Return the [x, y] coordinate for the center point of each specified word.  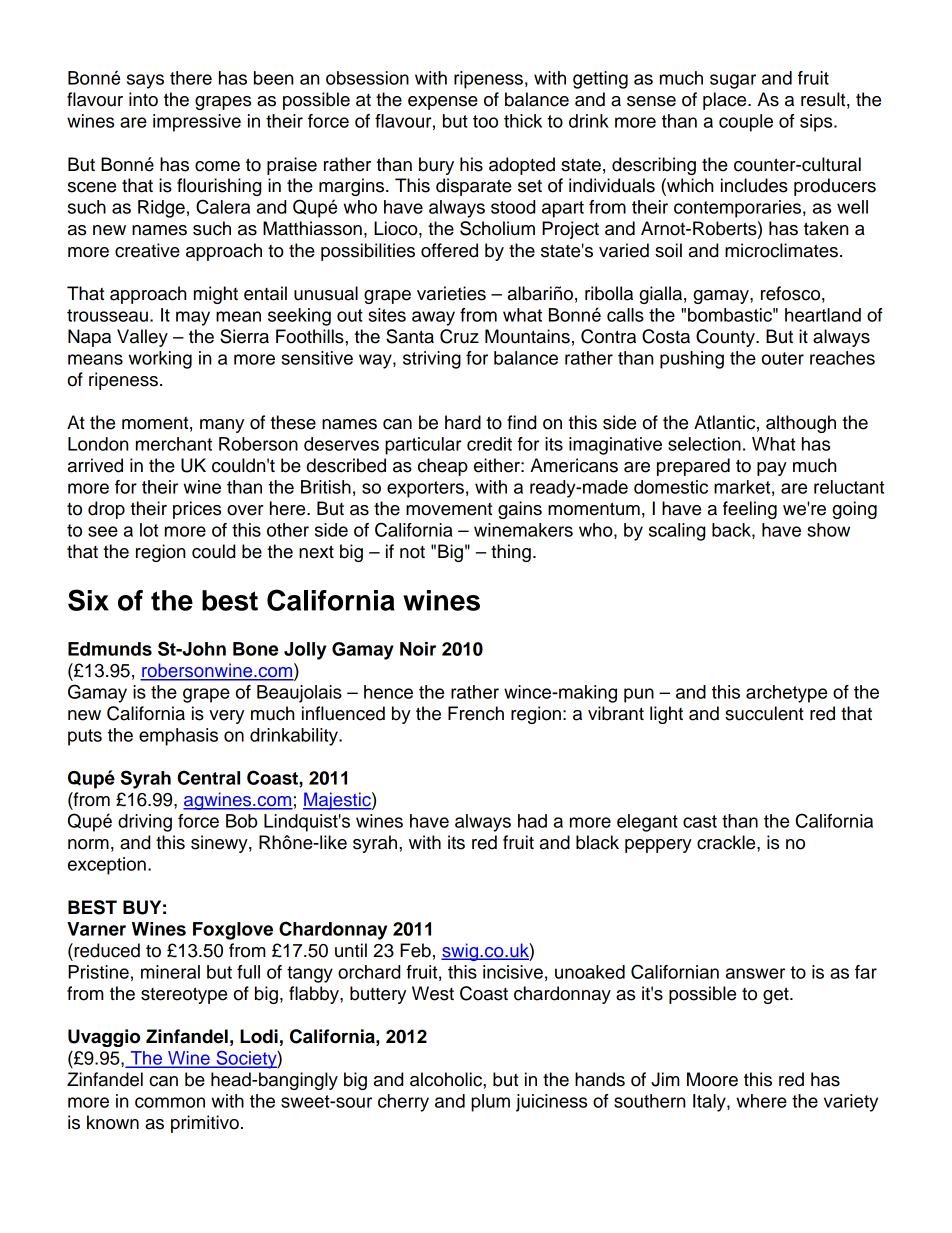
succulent [764, 713]
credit [489, 444]
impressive [197, 123]
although [801, 424]
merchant [174, 444]
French [476, 713]
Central [209, 777]
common [170, 1102]
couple [746, 123]
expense [443, 103]
